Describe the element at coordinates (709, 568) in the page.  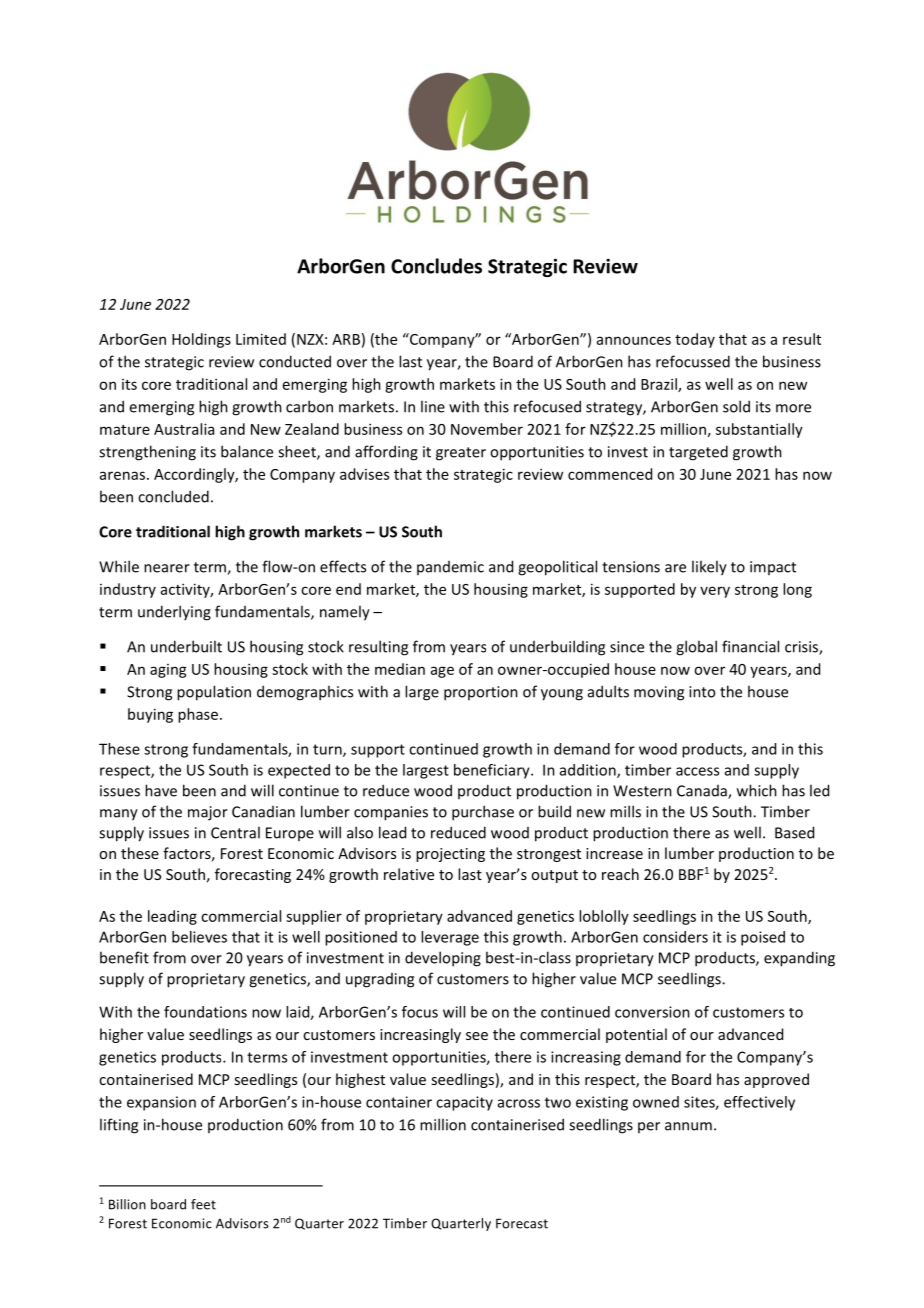
I see `likely` at that location.
